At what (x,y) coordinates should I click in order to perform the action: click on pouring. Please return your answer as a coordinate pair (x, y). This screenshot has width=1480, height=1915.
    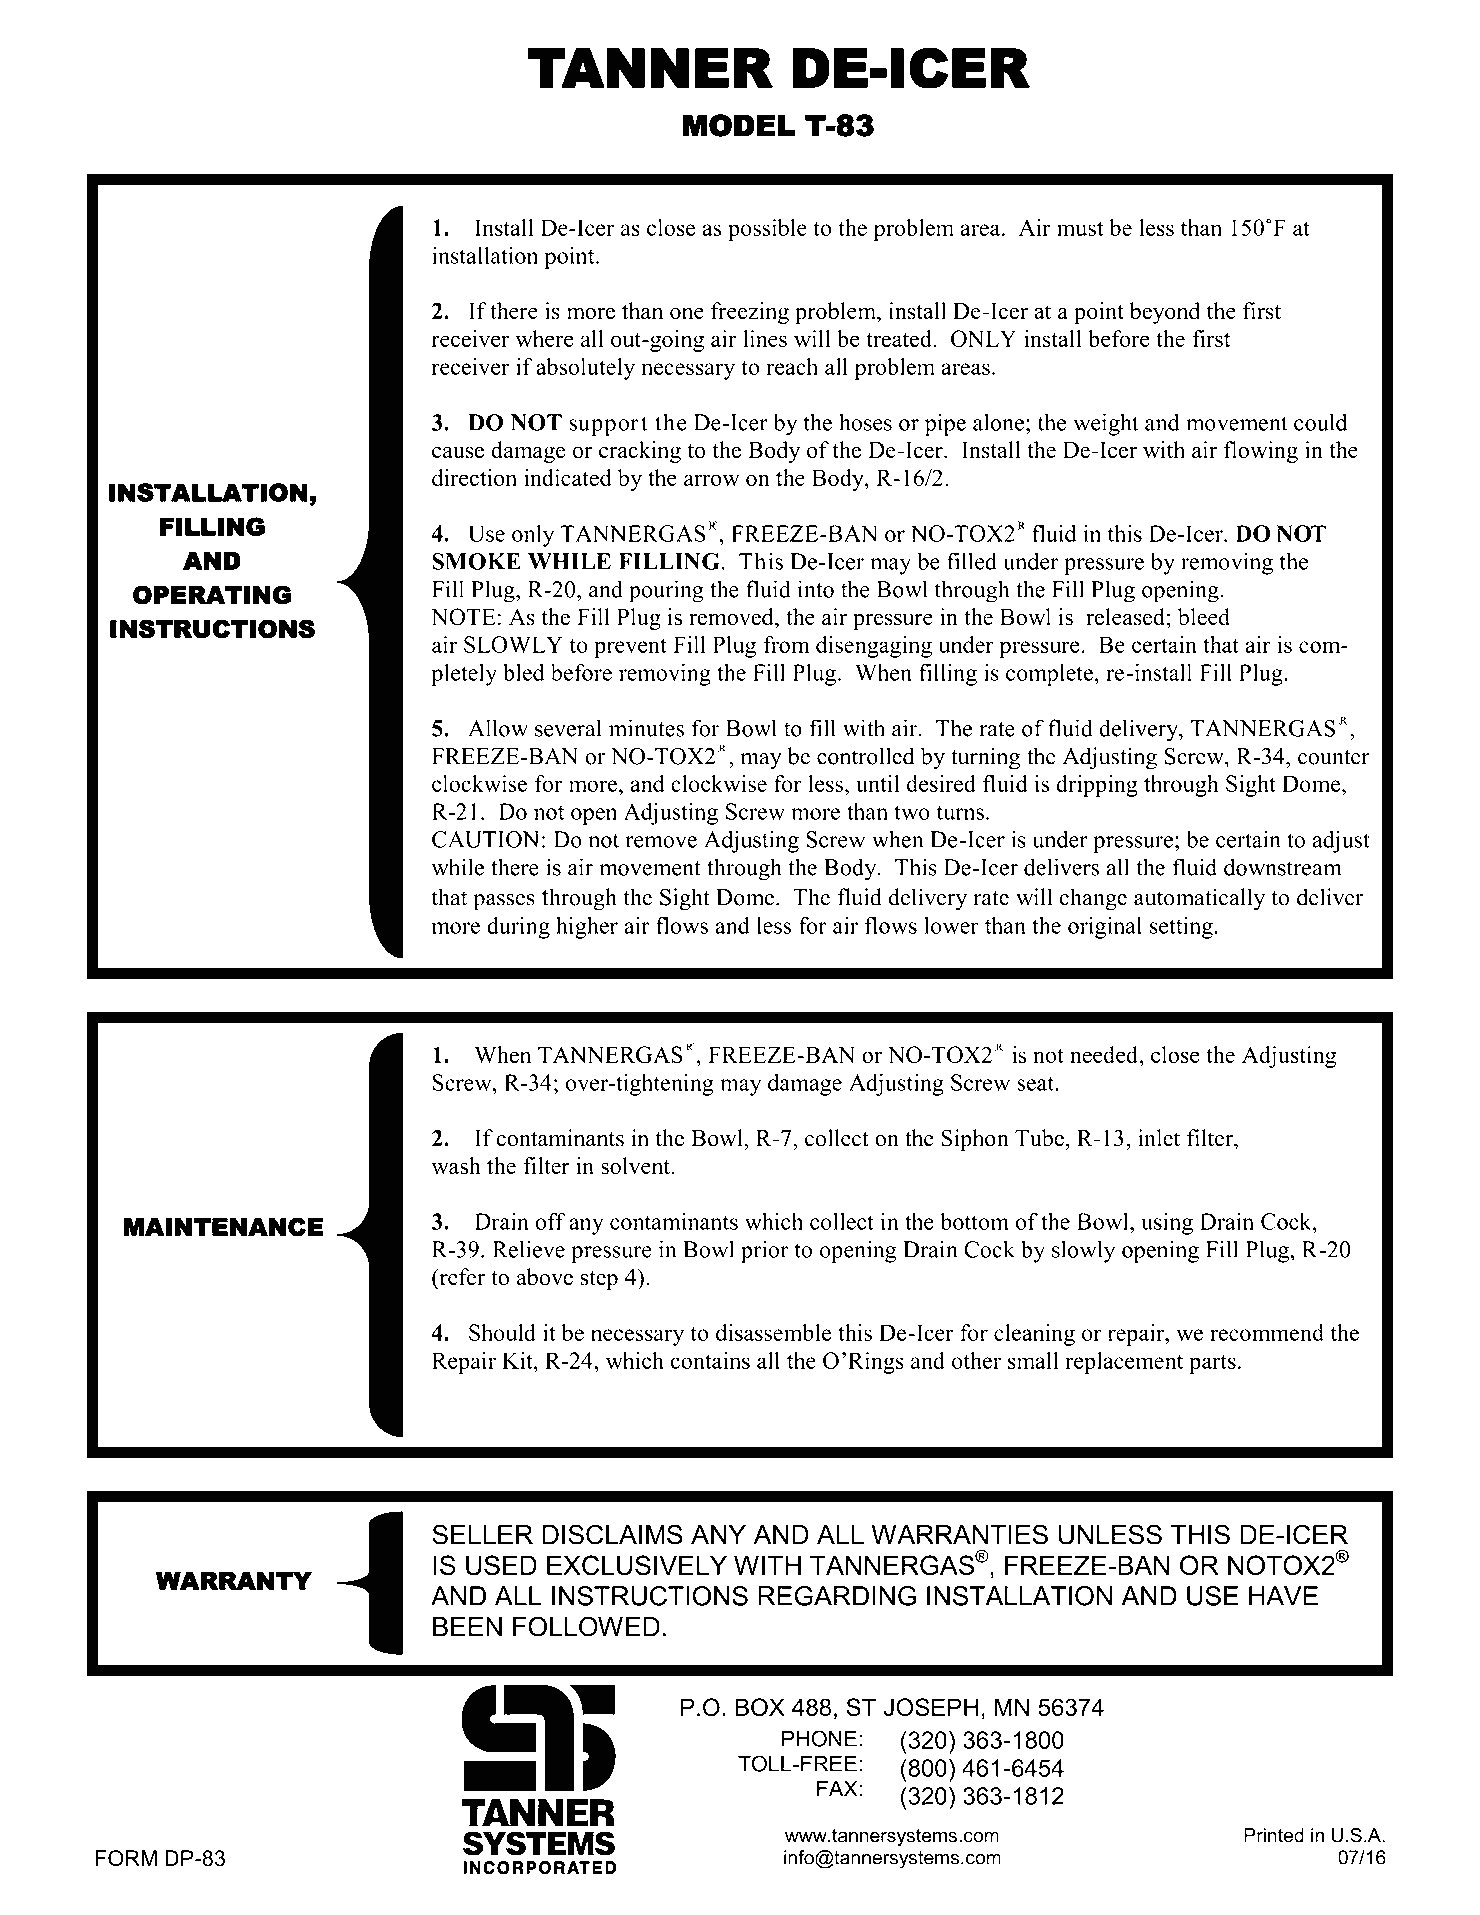
    Looking at the image, I should click on (666, 591).
